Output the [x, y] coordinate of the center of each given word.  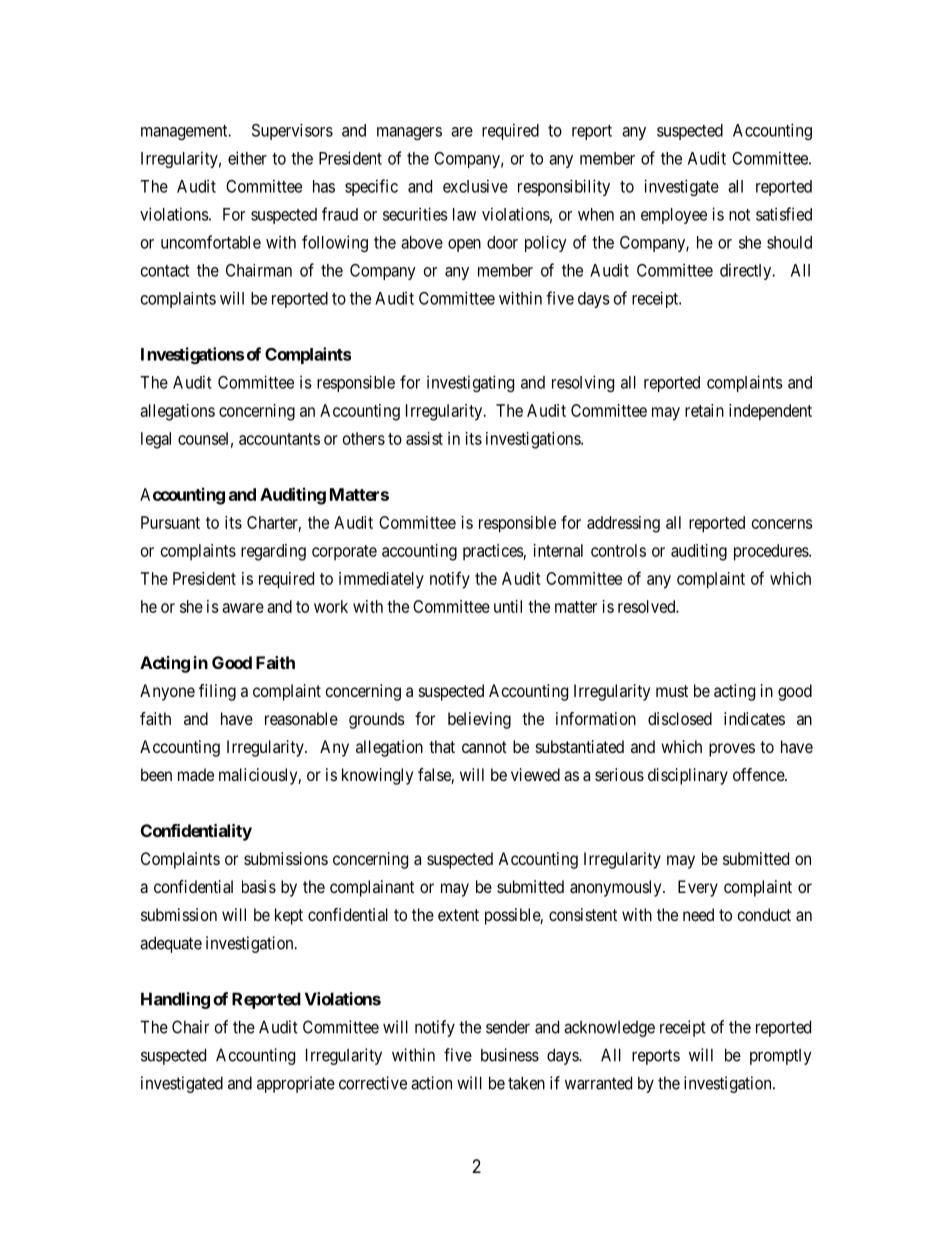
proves [732, 750]
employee [674, 216]
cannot [484, 747]
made [196, 774]
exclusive [475, 186]
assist [424, 438]
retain [704, 410]
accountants [279, 439]
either [247, 158]
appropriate [296, 1084]
